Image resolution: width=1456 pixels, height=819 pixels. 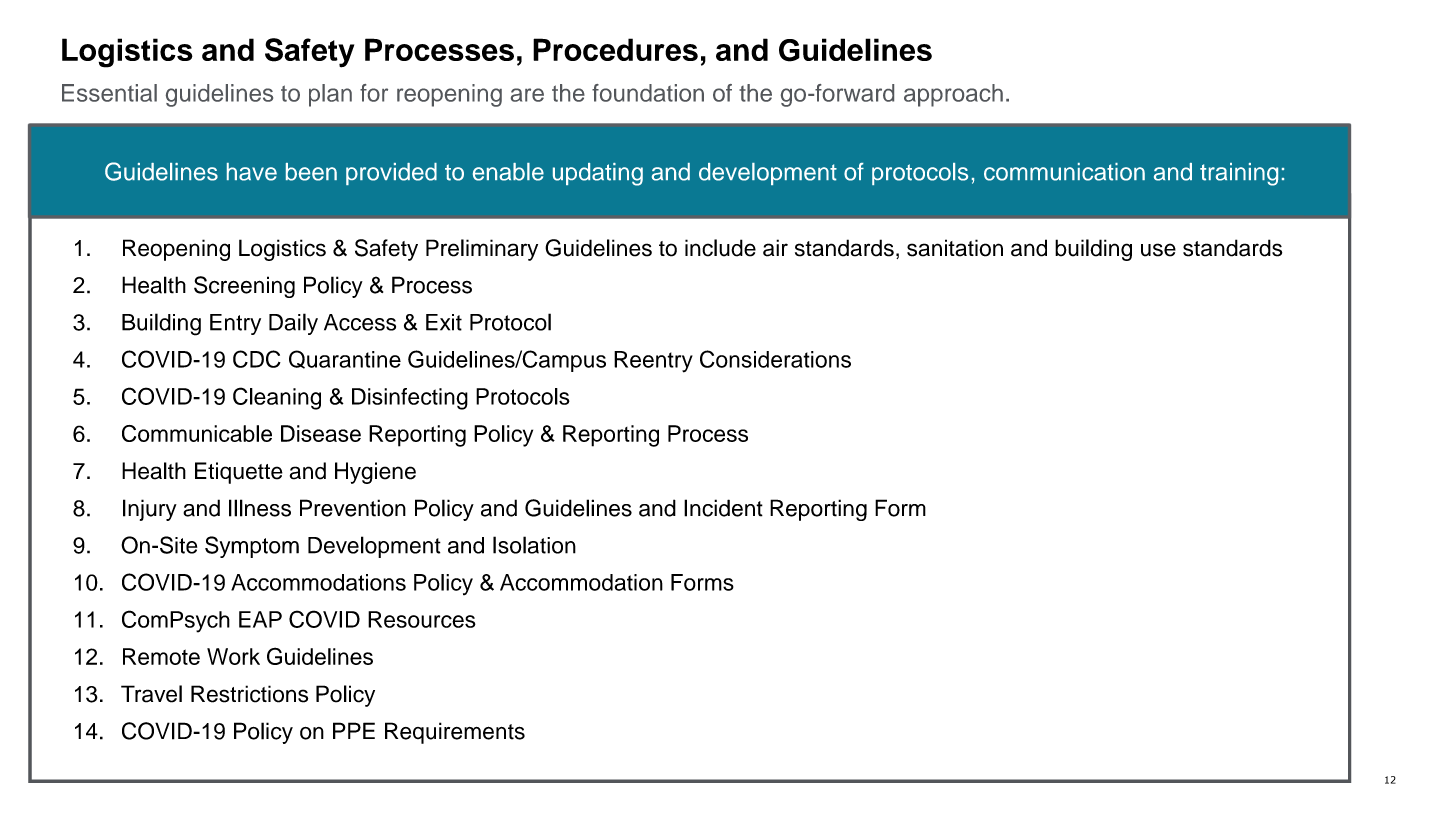 What do you see at coordinates (775, 359) in the document?
I see `Considerations` at bounding box center [775, 359].
